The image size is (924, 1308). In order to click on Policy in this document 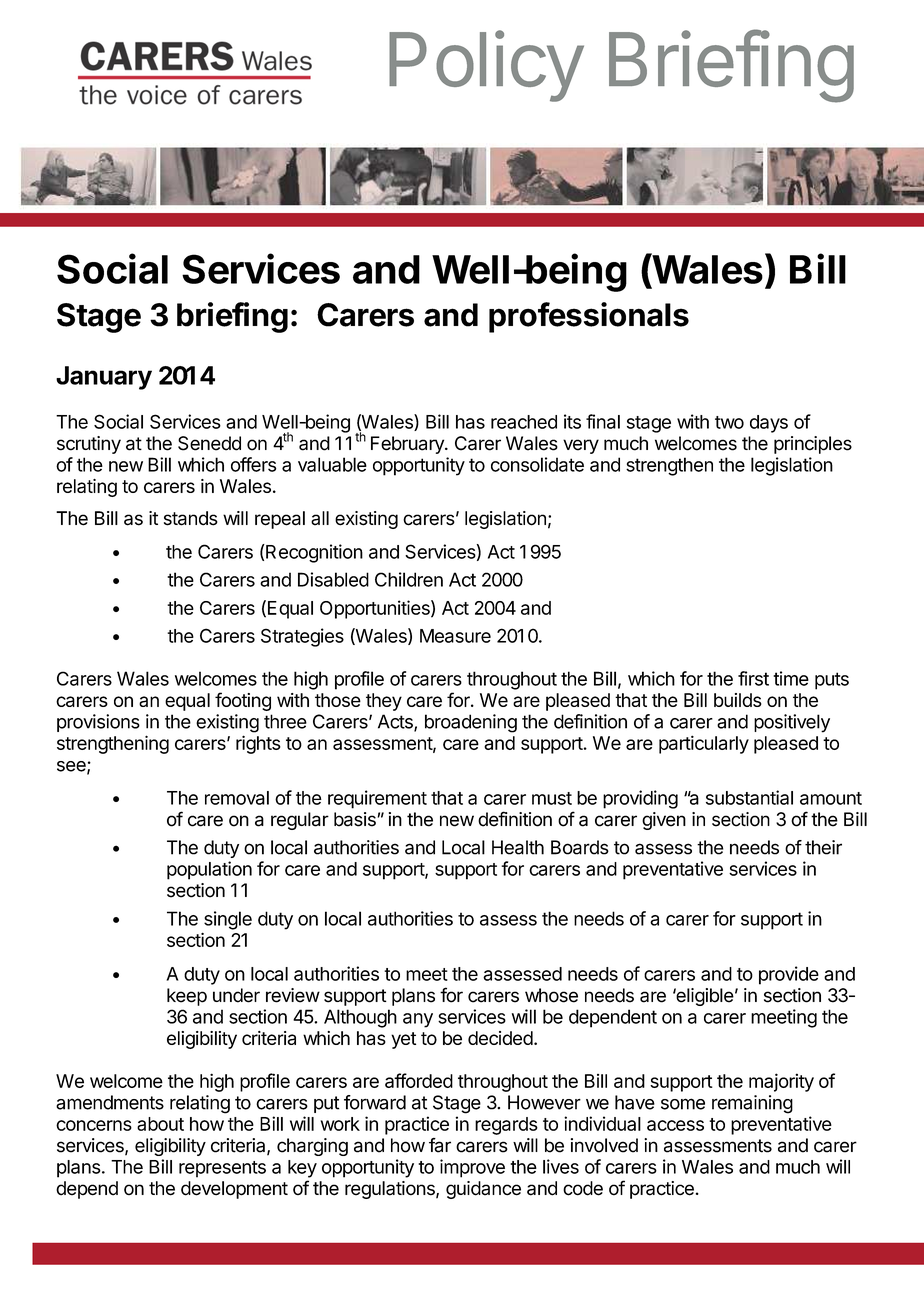, I will do `click(486, 66)`.
